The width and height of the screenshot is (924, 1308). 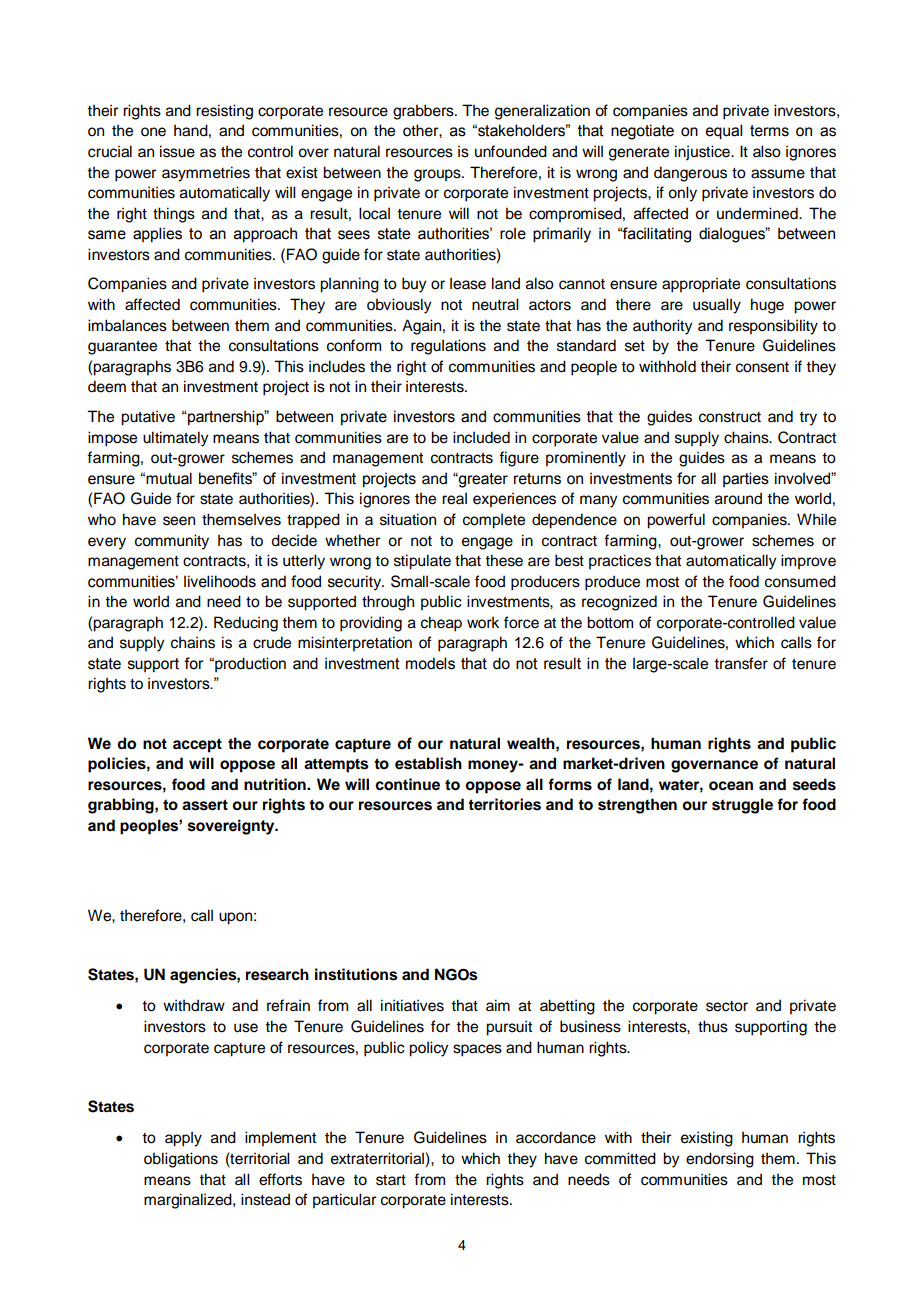 I want to click on models, so click(x=430, y=663).
